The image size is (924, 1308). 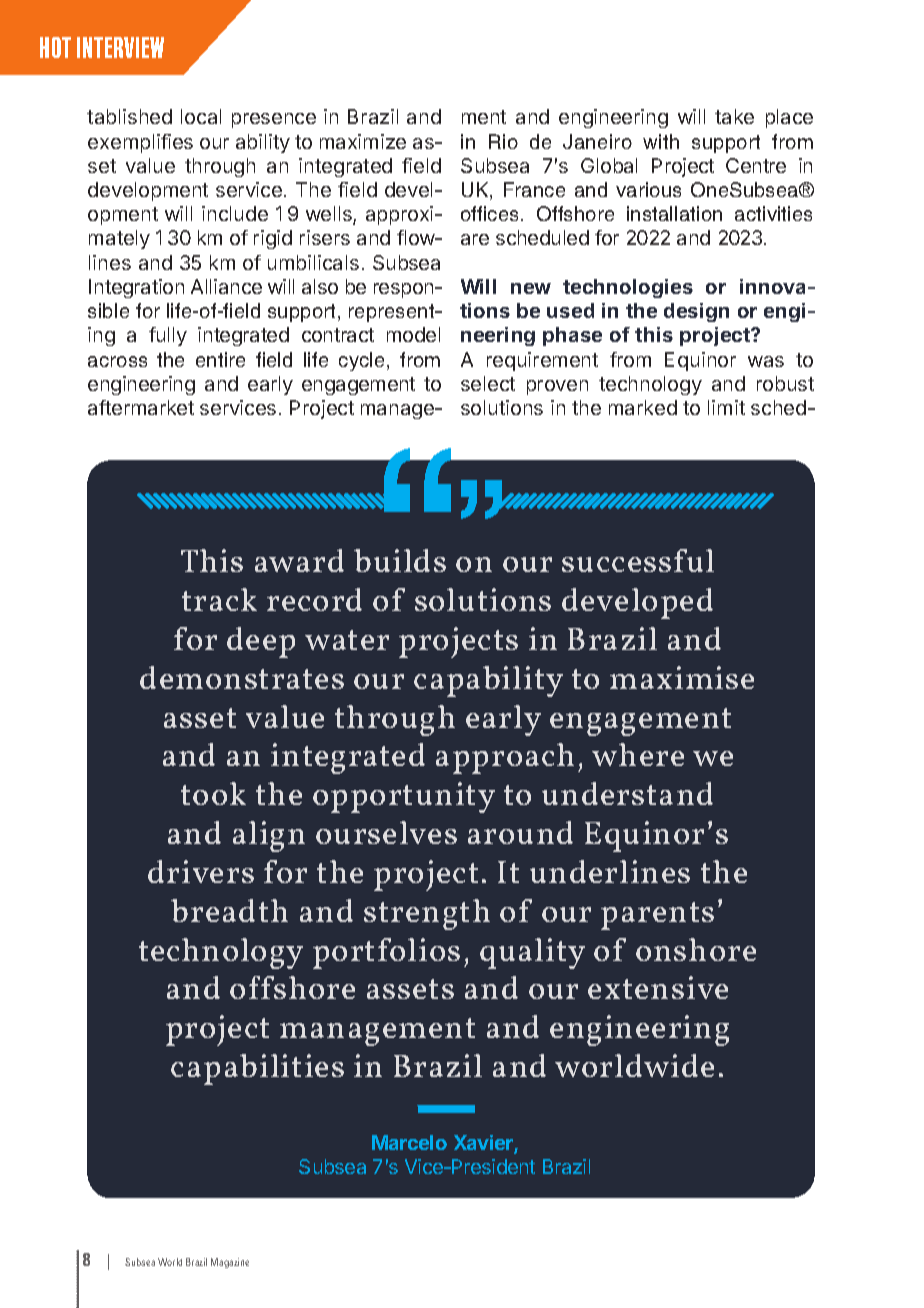 I want to click on demonstrates, so click(x=242, y=677).
